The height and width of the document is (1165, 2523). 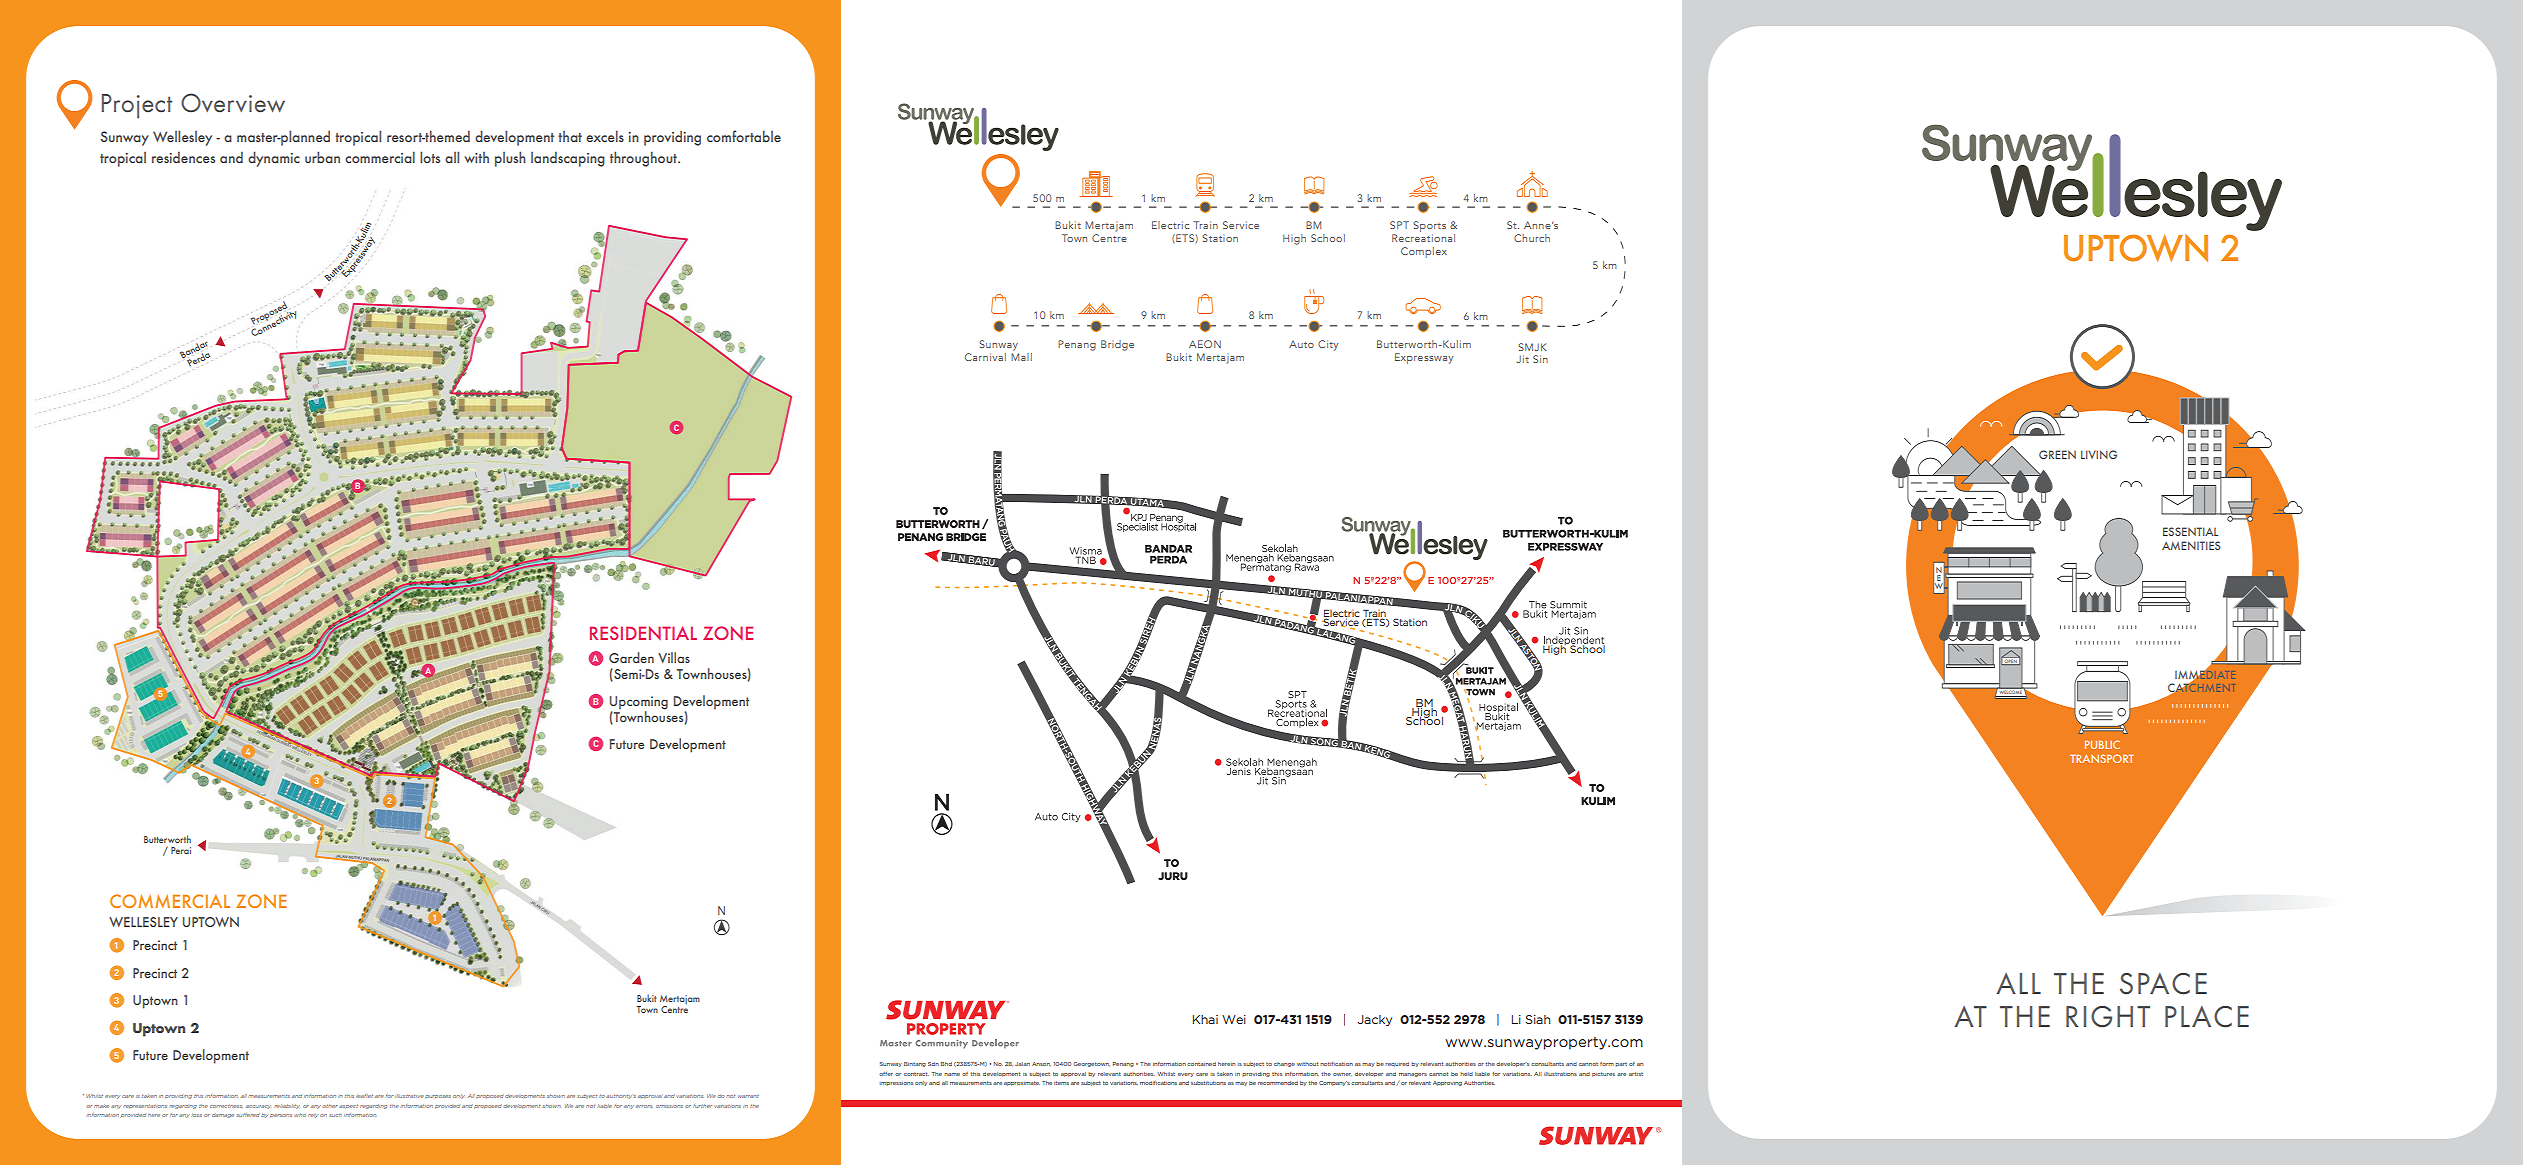 I want to click on illustrative, so click(x=409, y=1096).
